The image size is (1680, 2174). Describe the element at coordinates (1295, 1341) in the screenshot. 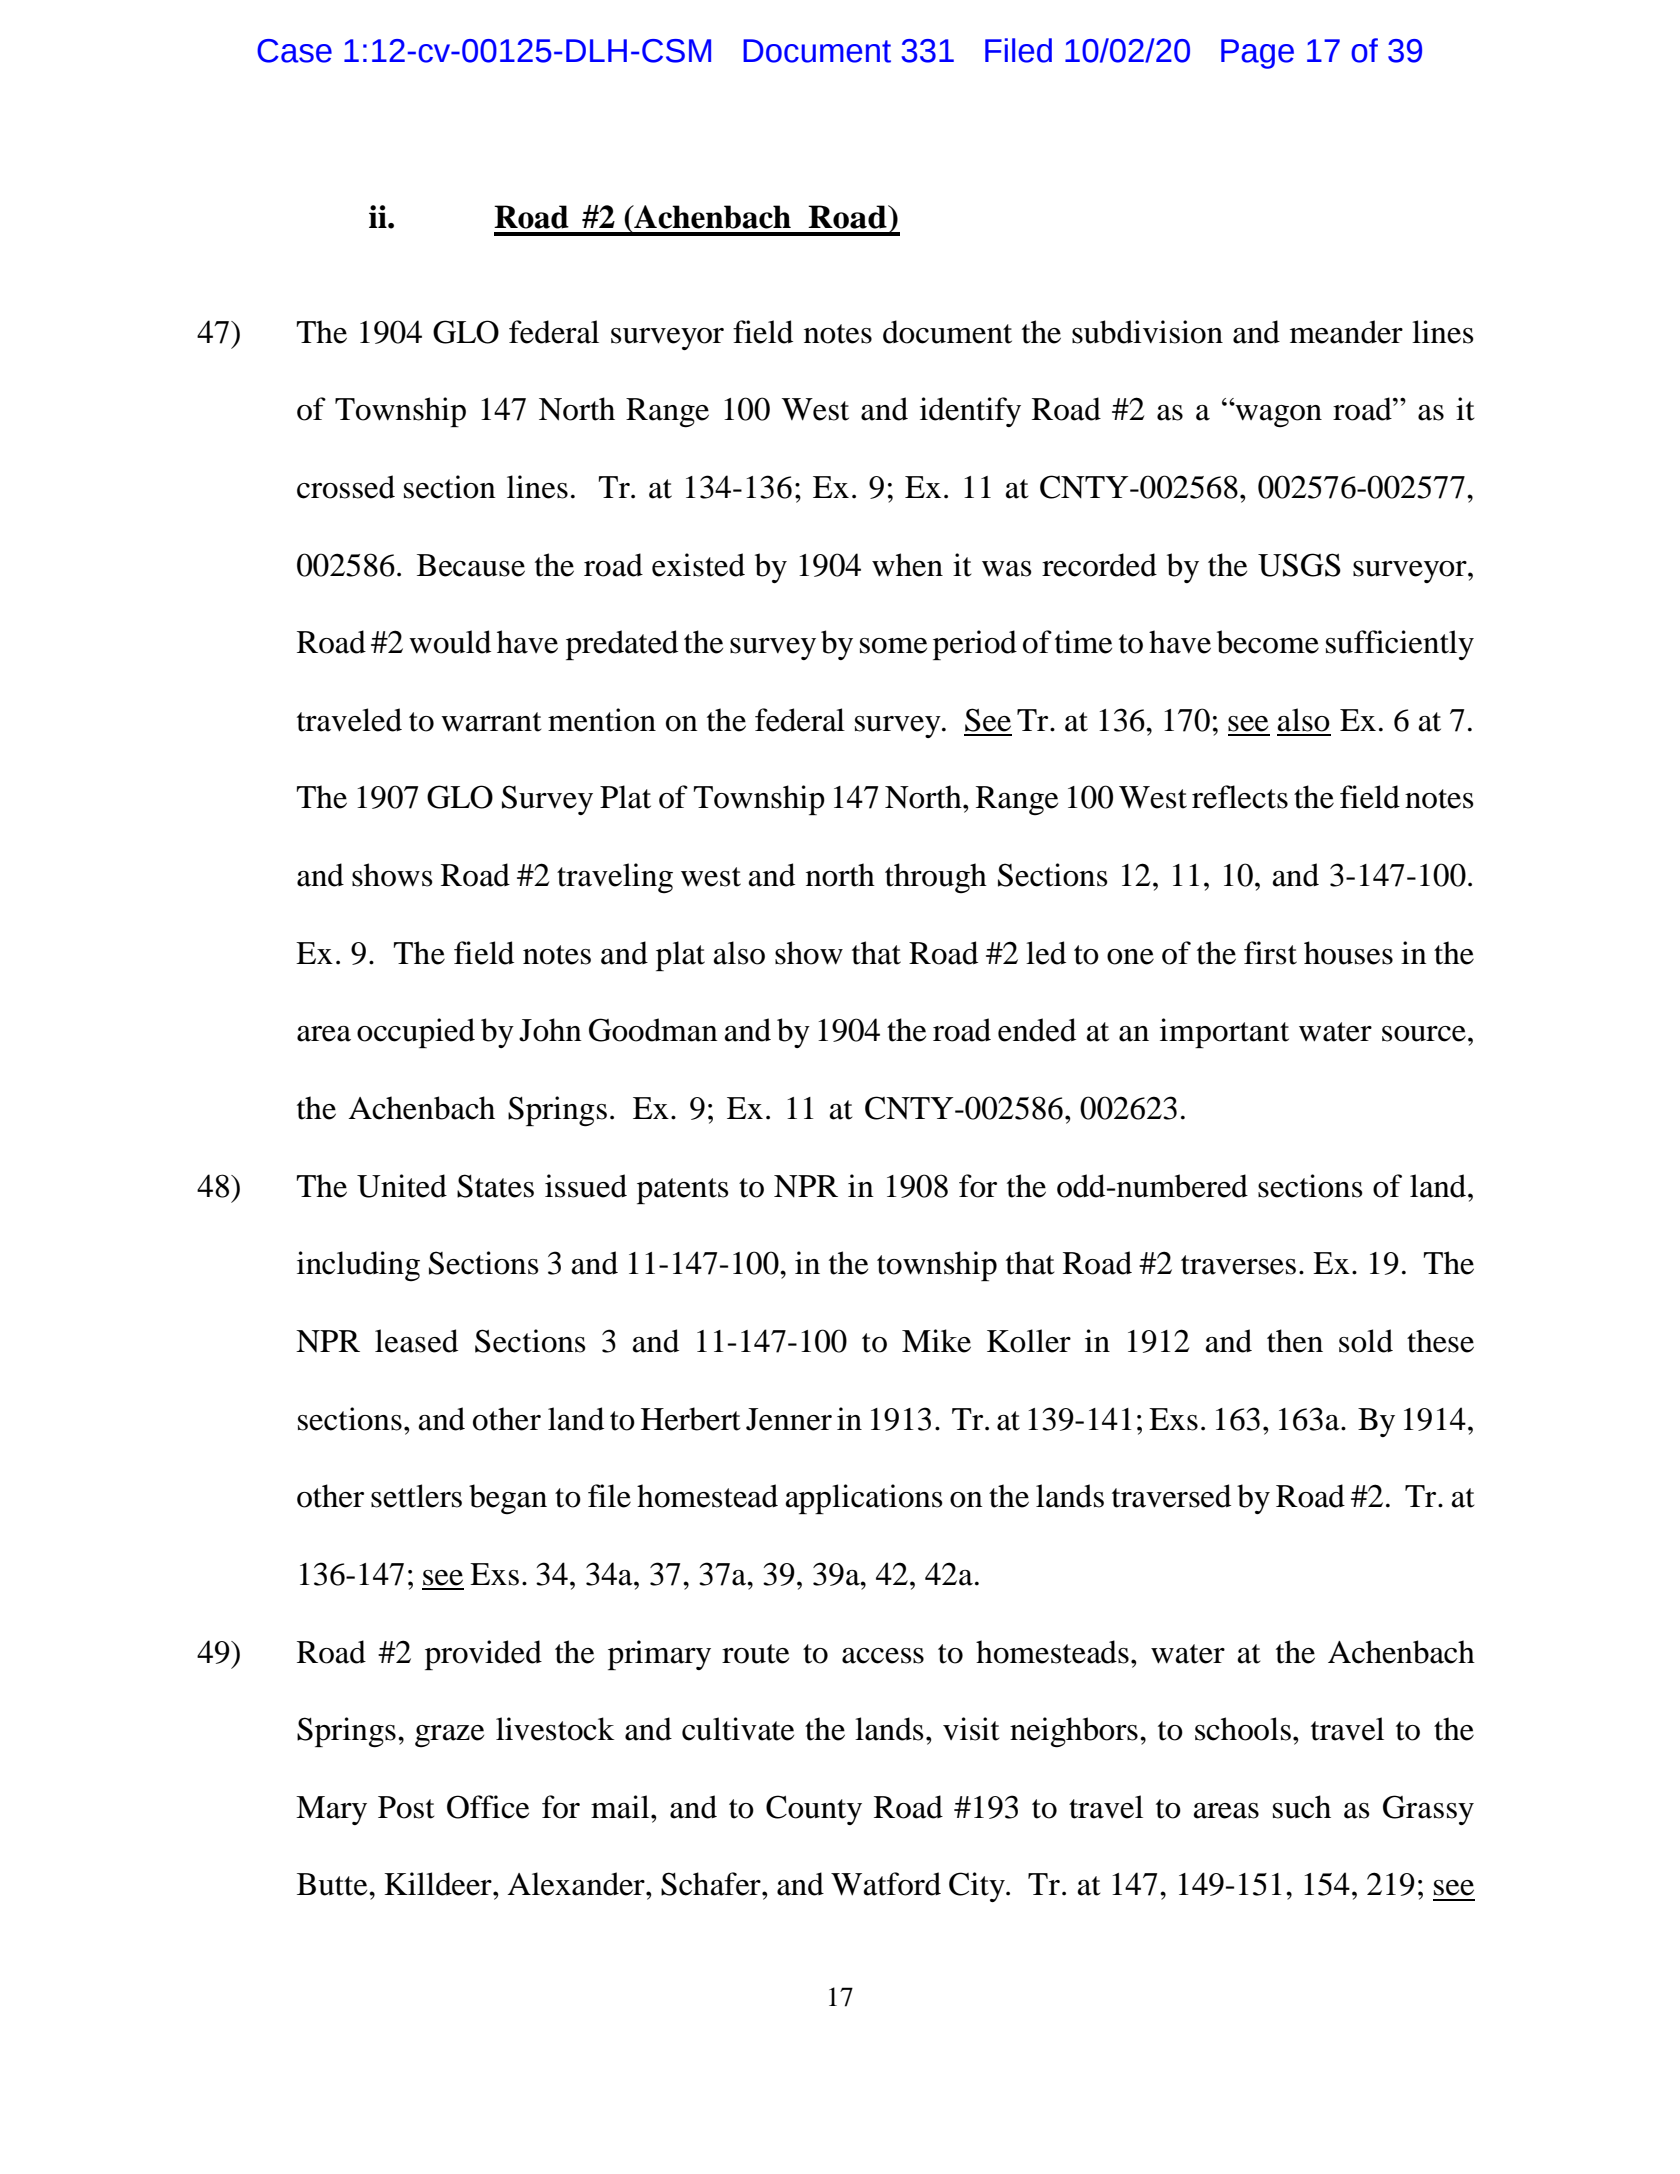

I see `then` at that location.
